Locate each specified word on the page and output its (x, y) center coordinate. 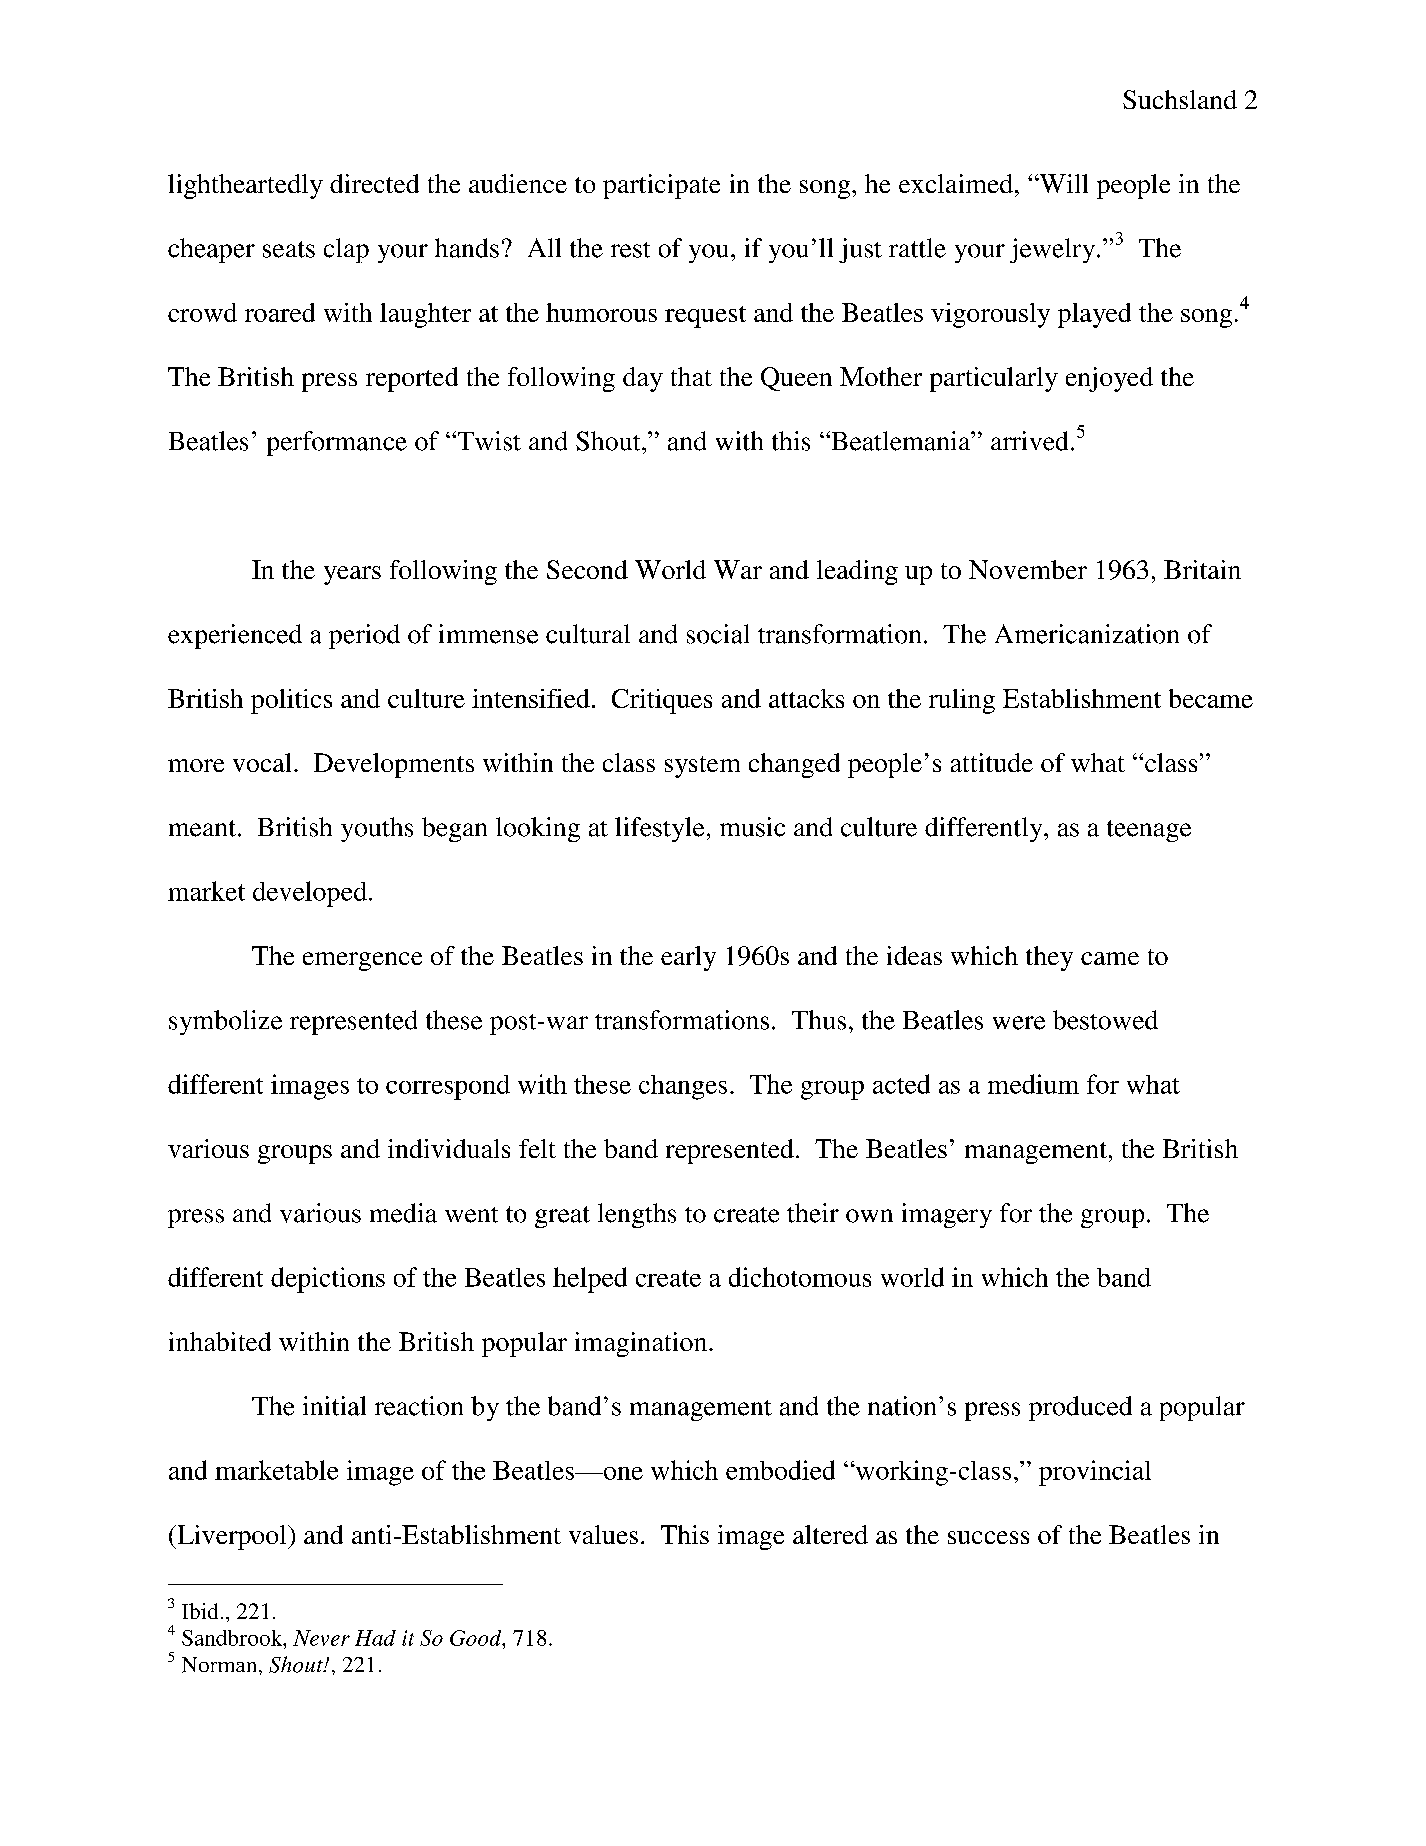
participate (661, 186)
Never (321, 1638)
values (603, 1534)
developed (310, 894)
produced (1080, 1408)
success (988, 1537)
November (1028, 569)
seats (289, 249)
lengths (637, 1215)
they (1049, 958)
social (718, 634)
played (1094, 315)
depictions (328, 1280)
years (352, 575)
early (688, 958)
